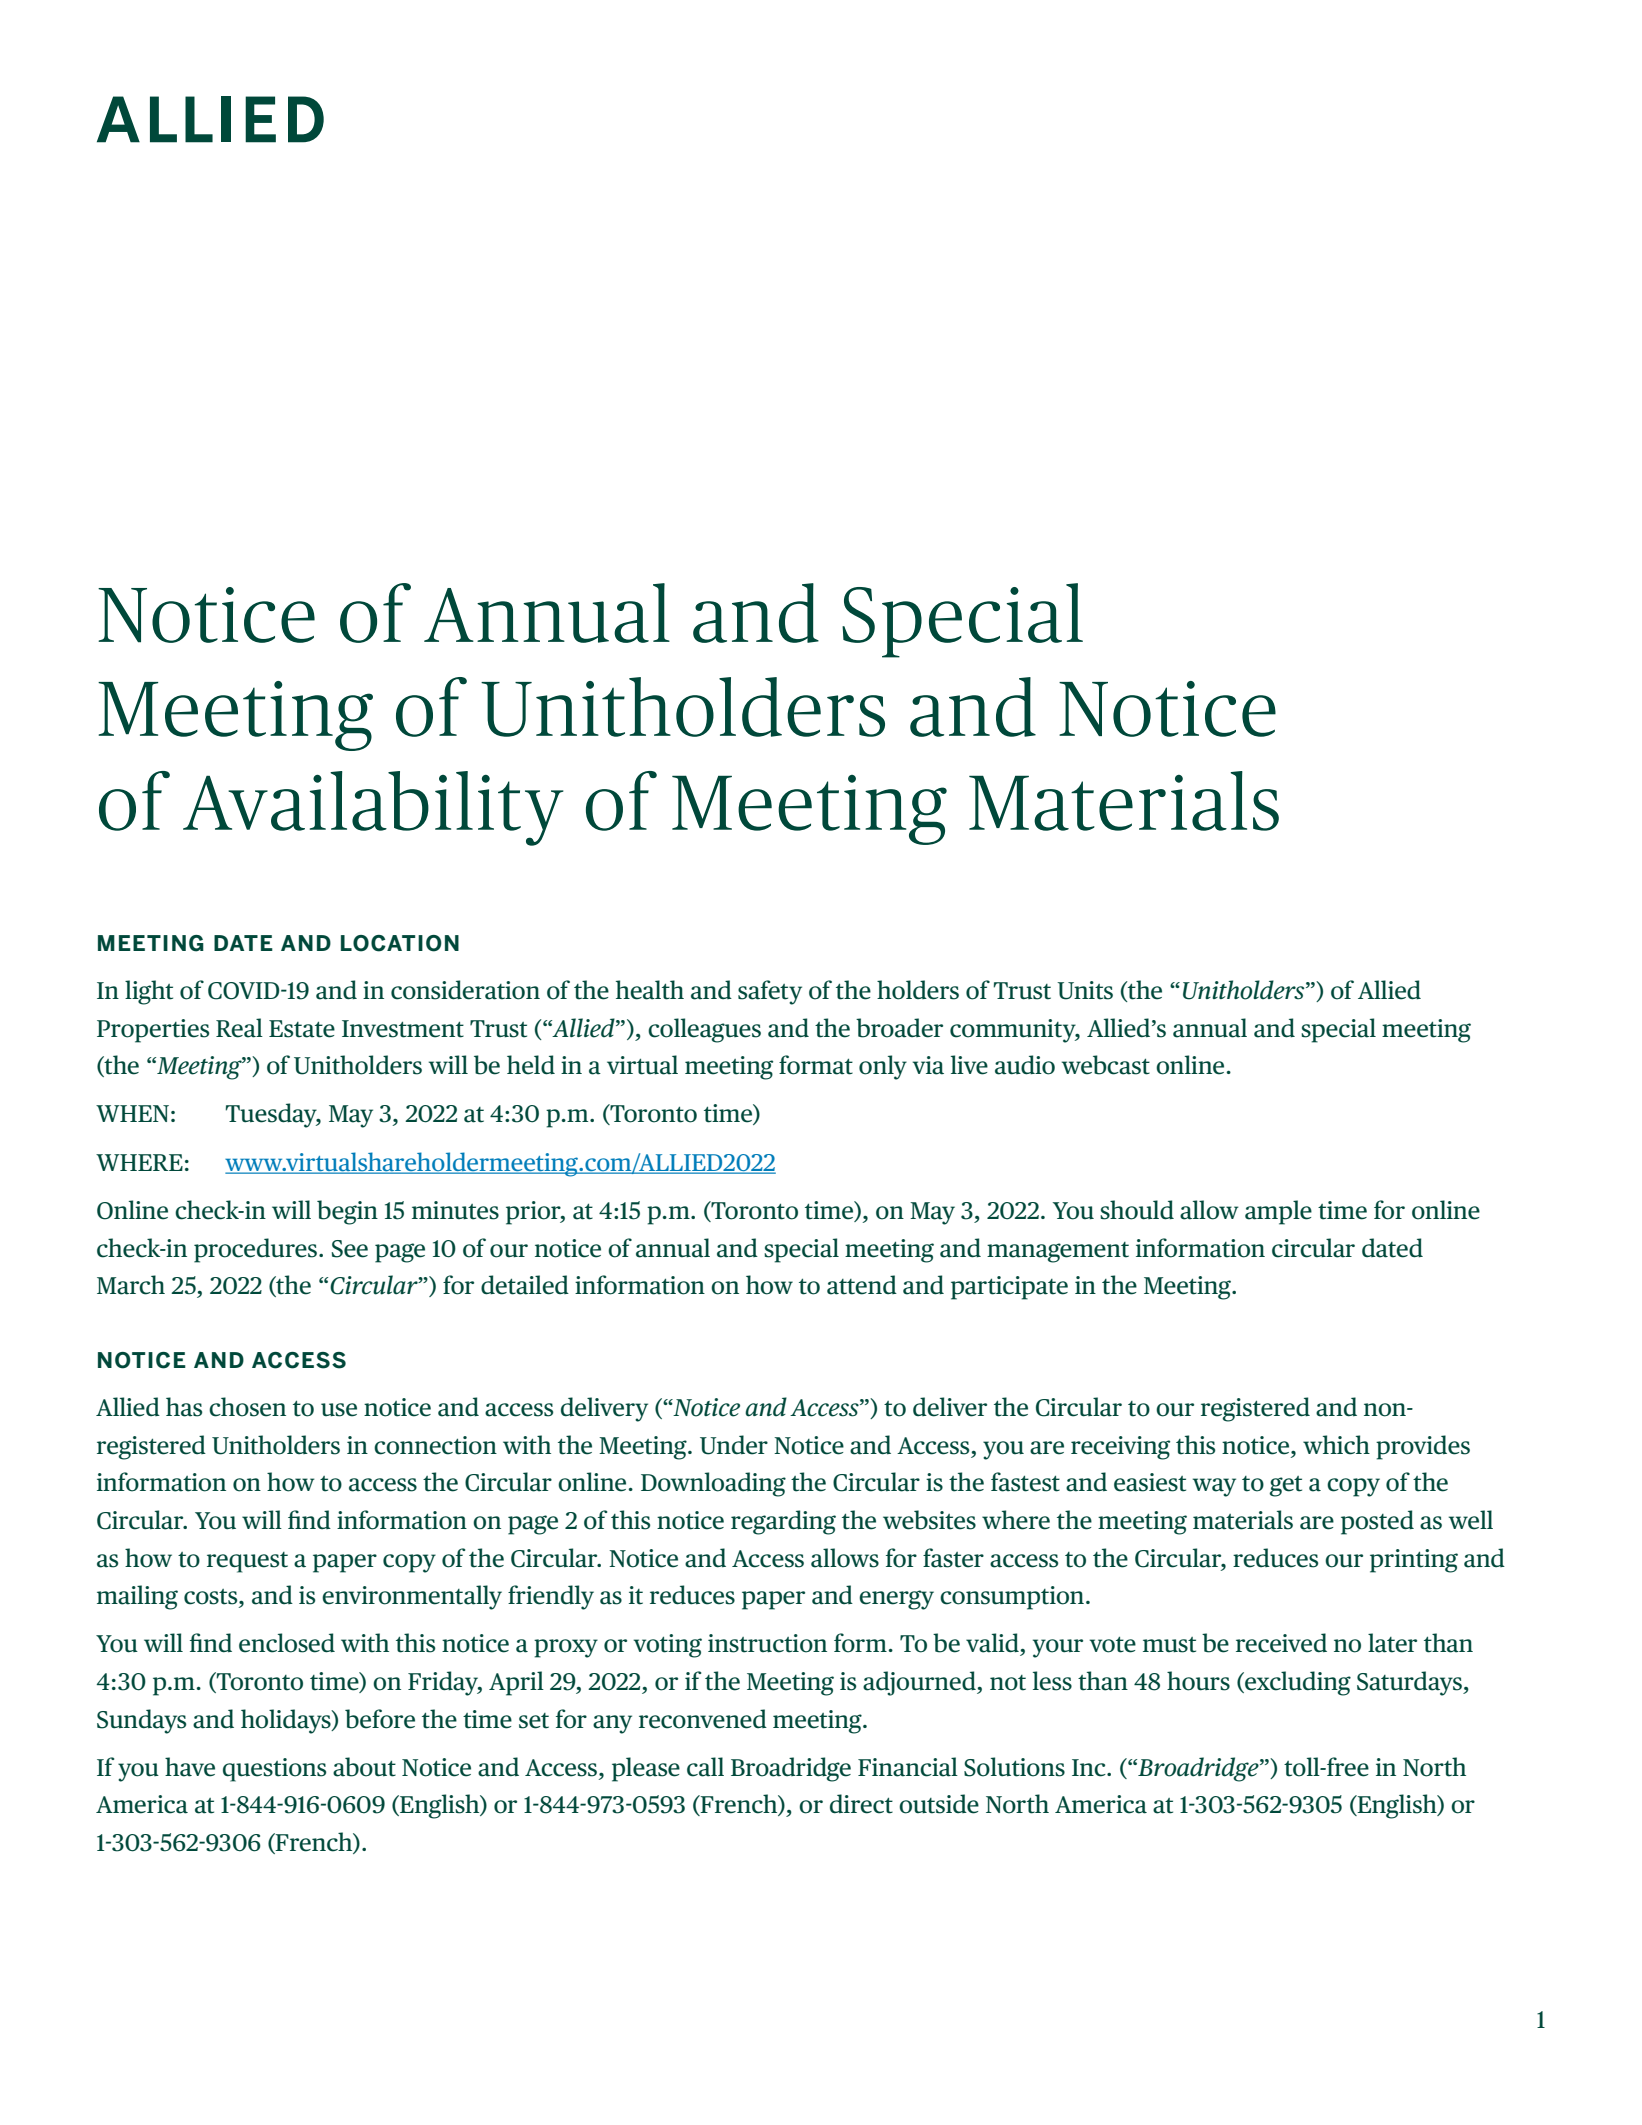  Describe the element at coordinates (734, 1445) in the screenshot. I see `Under` at that location.
